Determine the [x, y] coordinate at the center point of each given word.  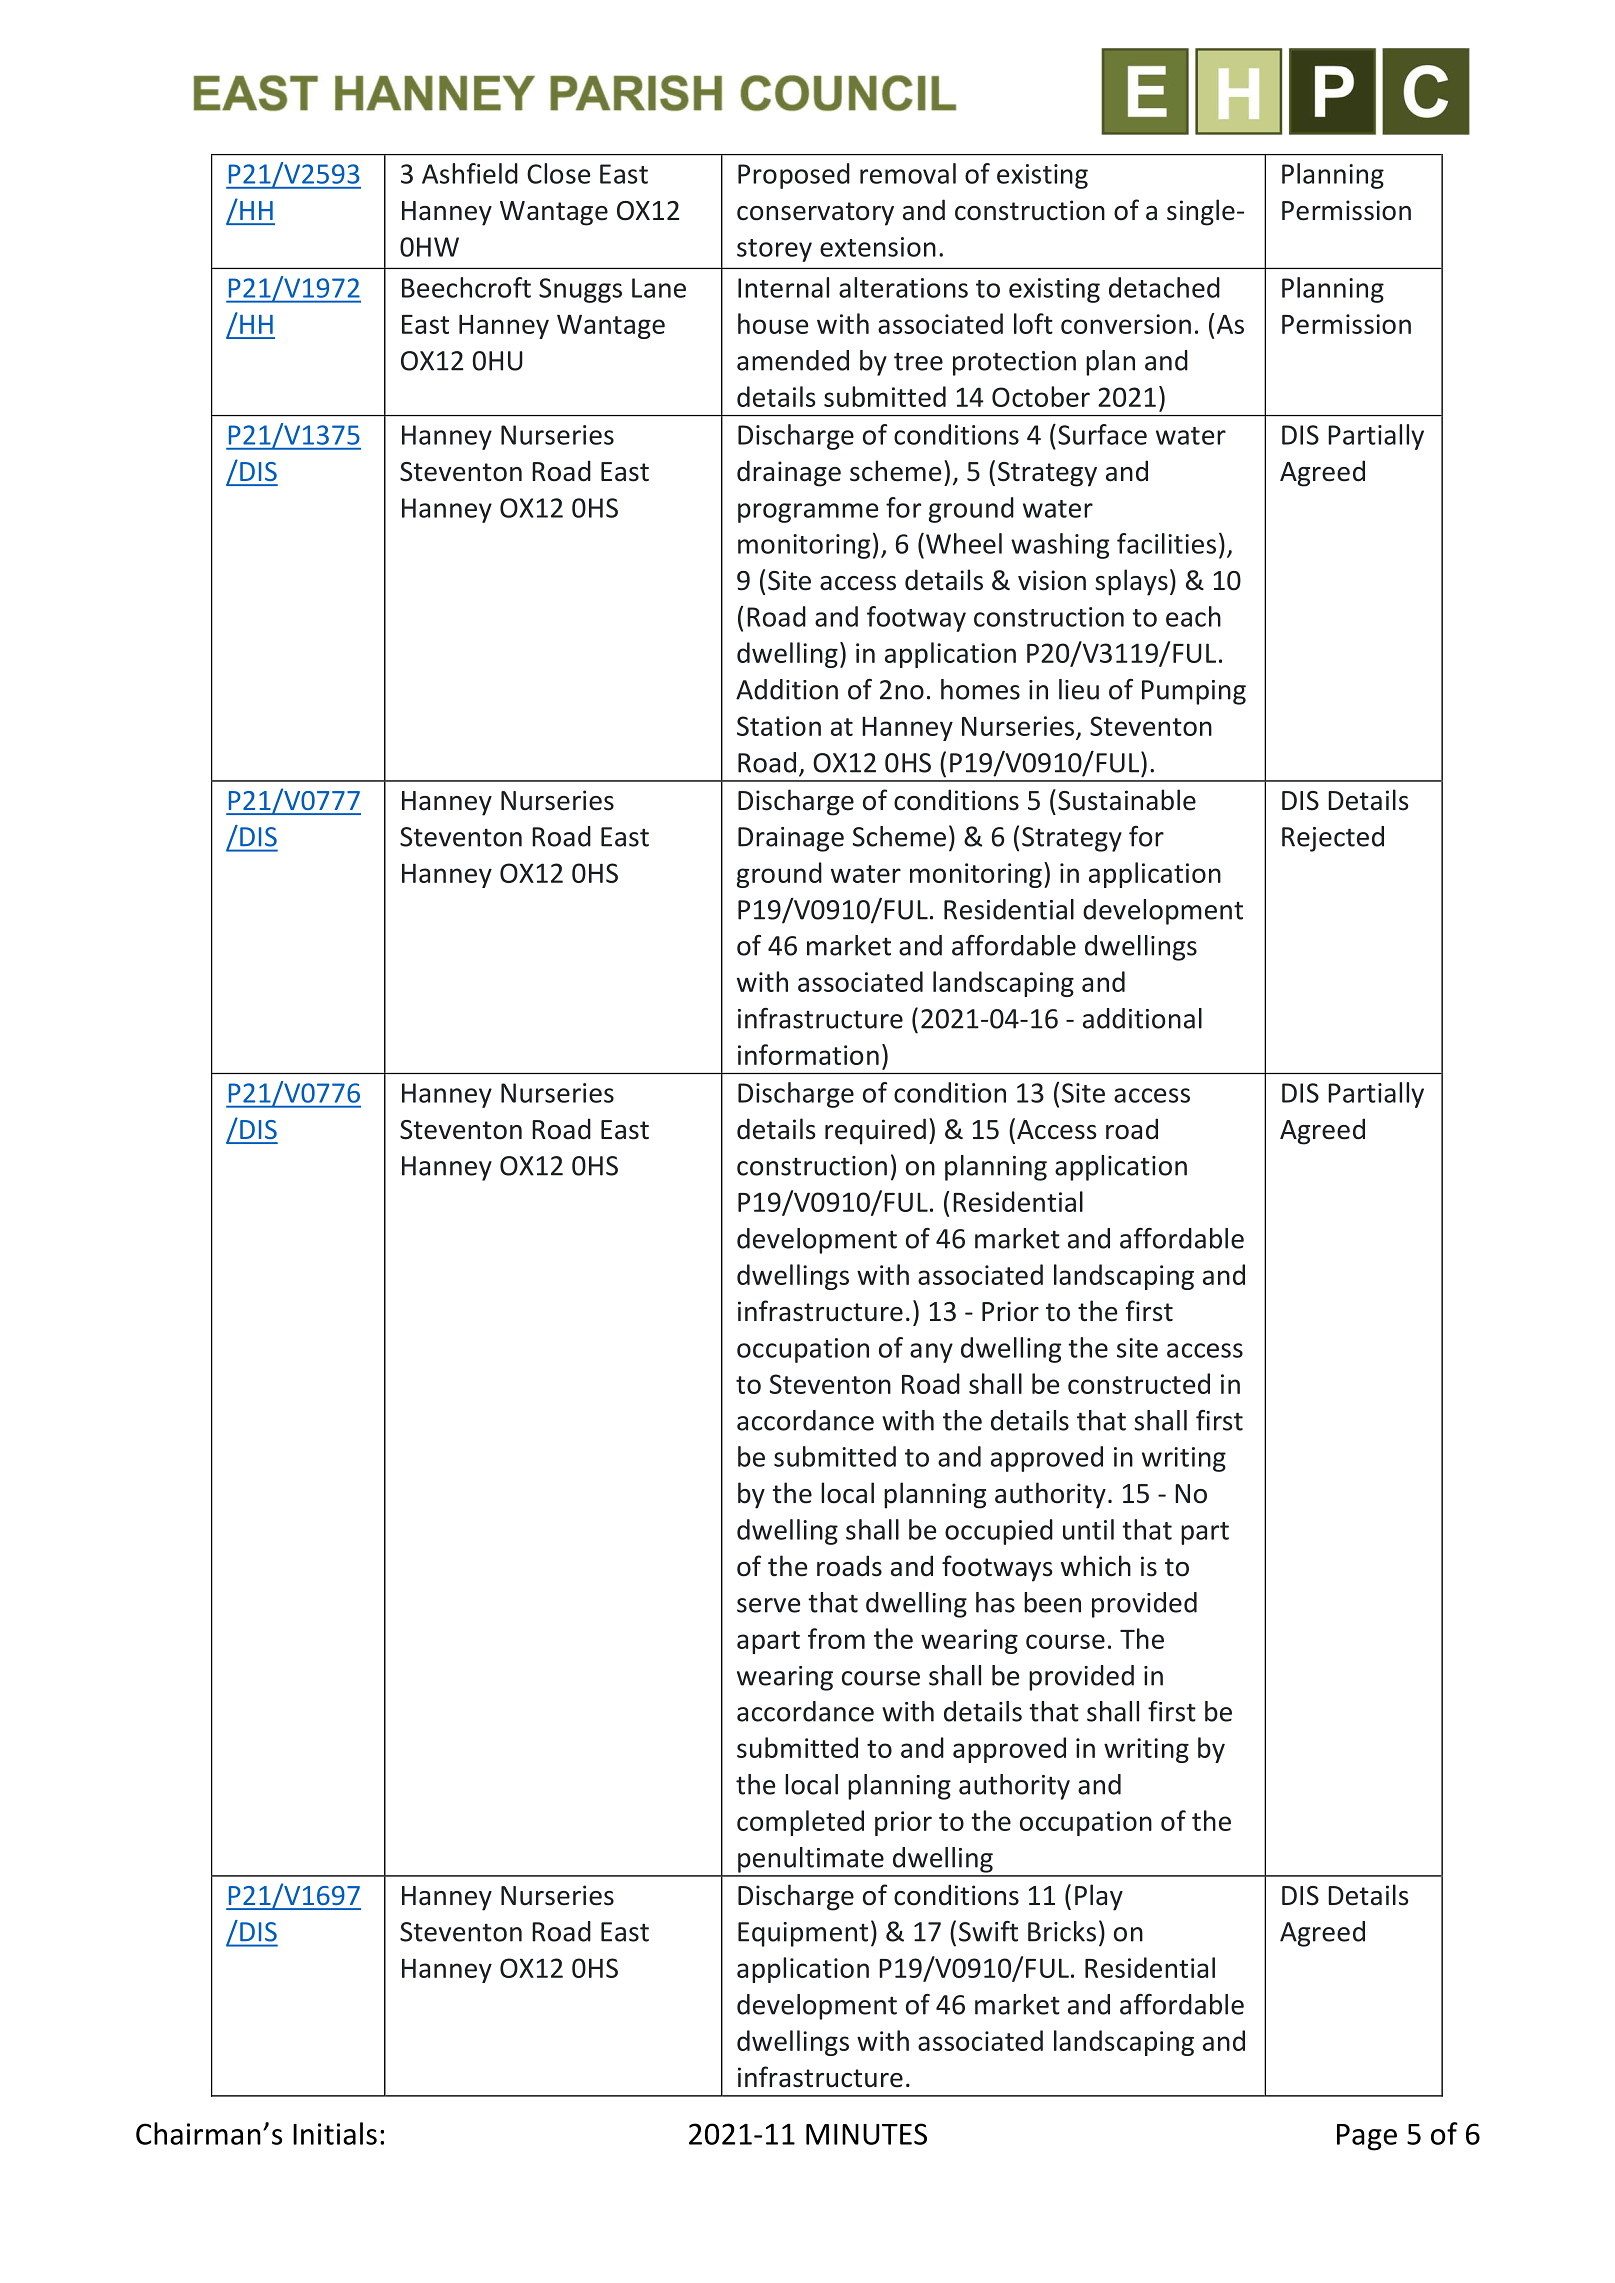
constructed [1139, 1383]
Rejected [1333, 839]
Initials [335, 2133]
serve [768, 1605]
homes [980, 689]
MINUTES [866, 2134]
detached [1164, 287]
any [931, 1353]
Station [779, 726]
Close [558, 173]
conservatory [815, 214]
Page [1367, 2137]
